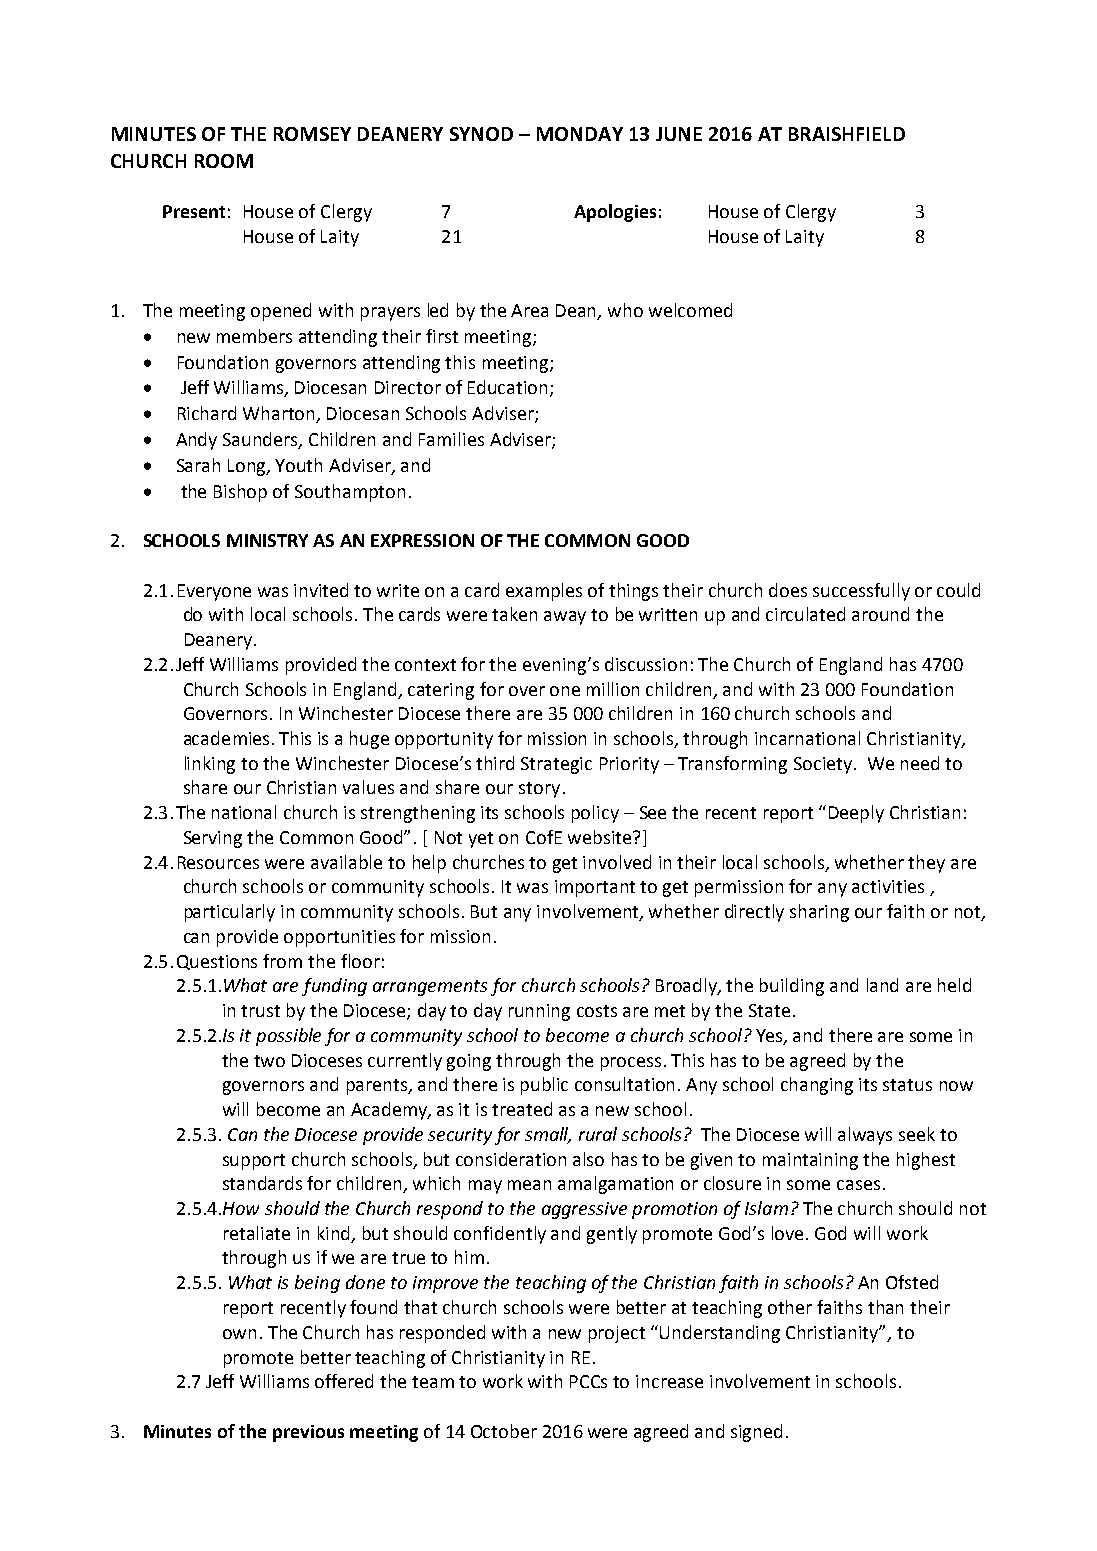 This screenshot has width=1097, height=1551. What do you see at coordinates (907, 1085) in the screenshot?
I see `status` at bounding box center [907, 1085].
